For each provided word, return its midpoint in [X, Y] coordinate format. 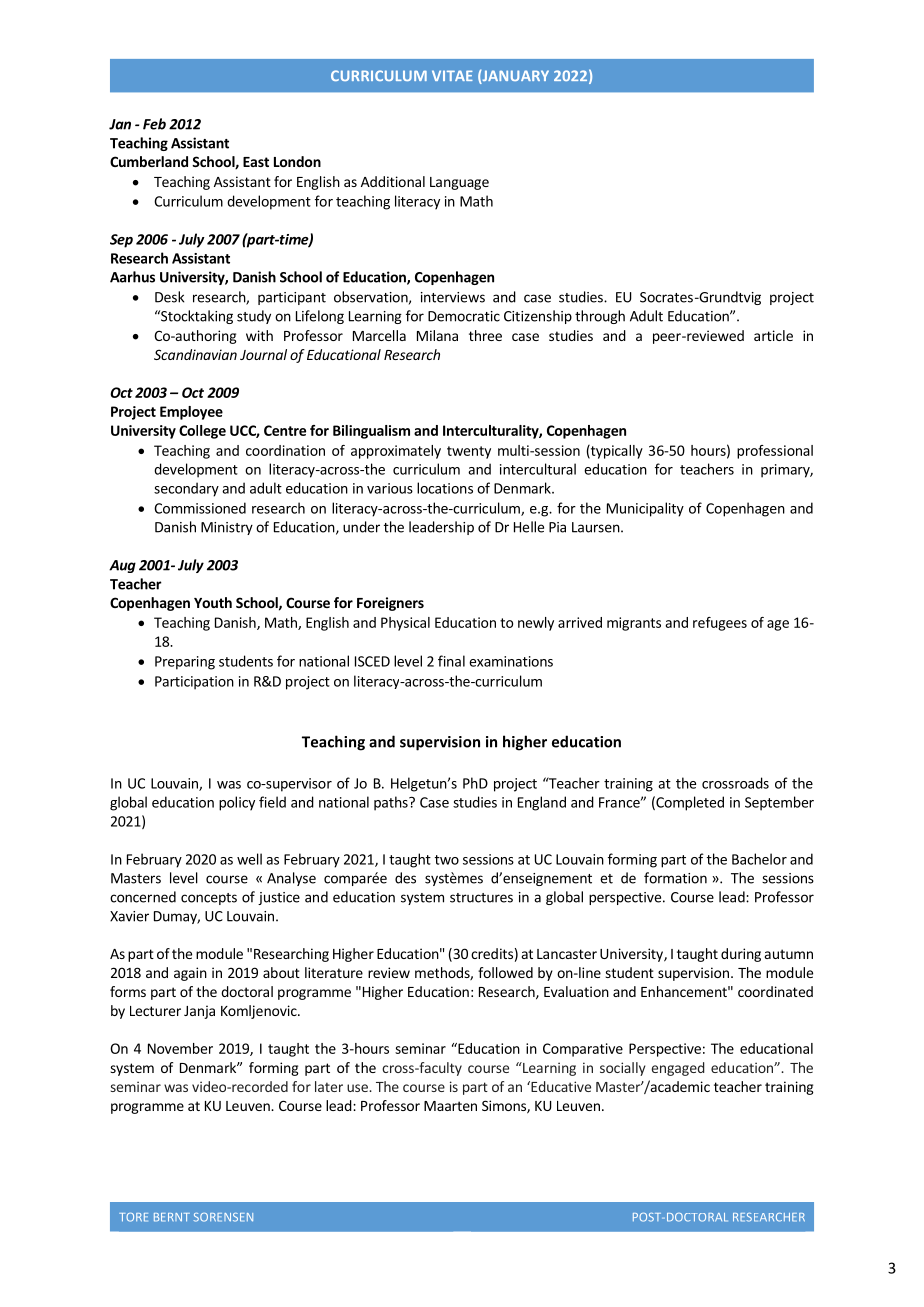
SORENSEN [223, 1217]
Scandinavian [195, 354]
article [773, 335]
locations [445, 488]
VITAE [452, 75]
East [256, 162]
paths [392, 803]
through [600, 317]
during [741, 955]
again [190, 974]
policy [237, 803]
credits [492, 953]
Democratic [464, 316]
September [779, 803]
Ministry [227, 528]
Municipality [645, 509]
